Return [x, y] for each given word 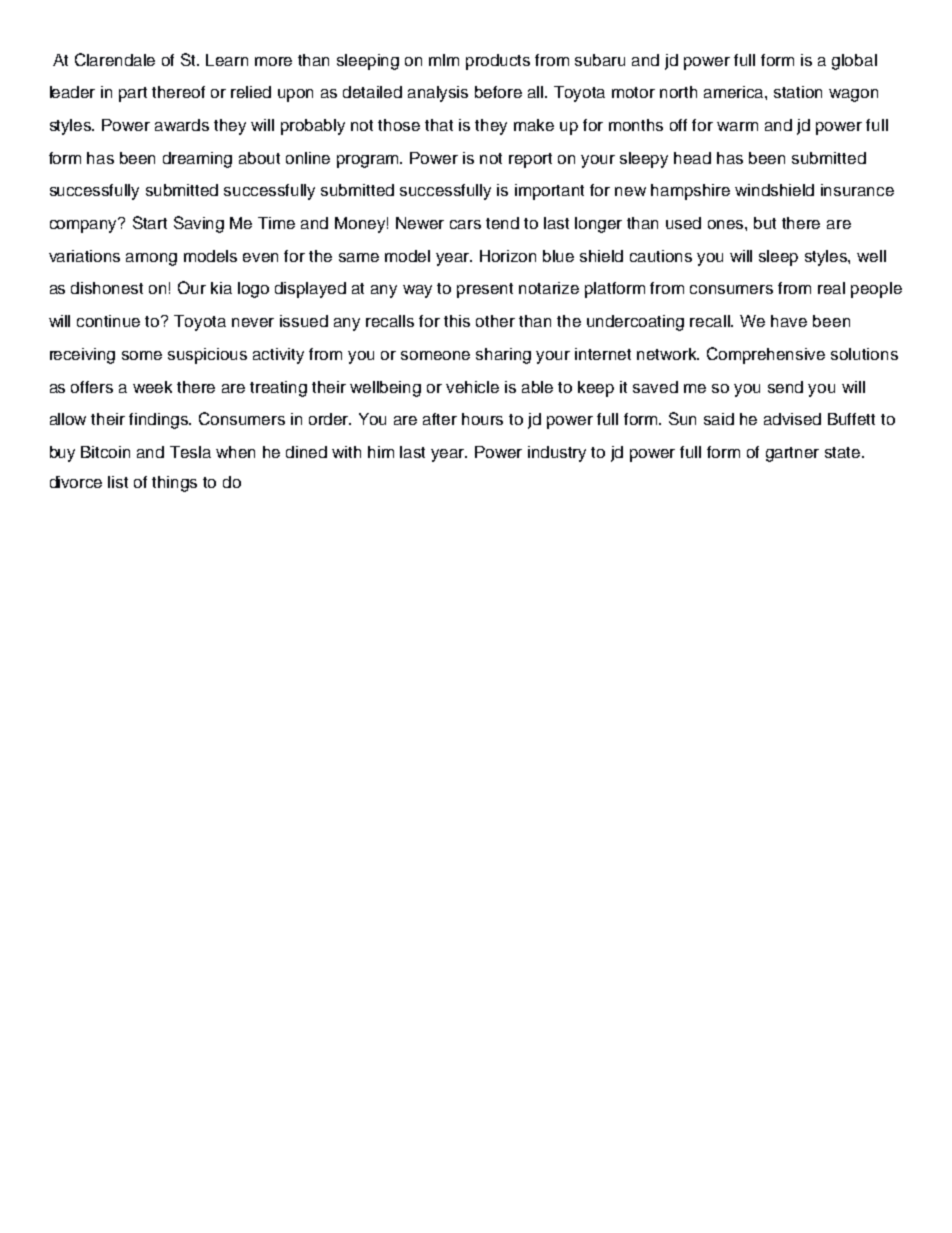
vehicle [472, 387]
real [831, 288]
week [152, 387]
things [174, 484]
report [530, 160]
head [692, 158]
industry [557, 454]
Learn [227, 60]
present [485, 290]
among [151, 259]
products [498, 62]
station [798, 92]
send [785, 387]
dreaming [197, 160]
